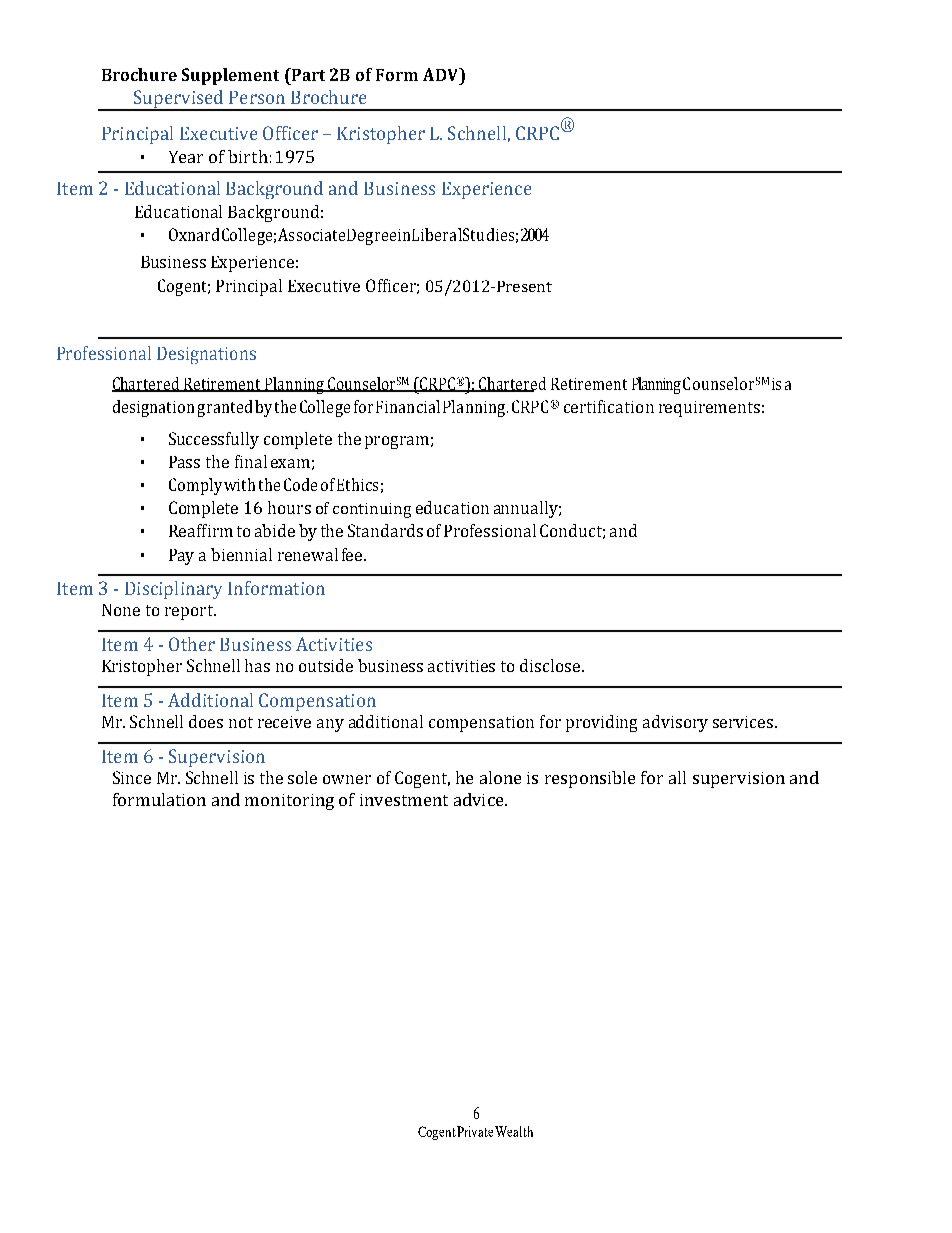 This screenshot has height=1233, width=952. Describe the element at coordinates (178, 100) in the screenshot. I see `Supervised` at that location.
